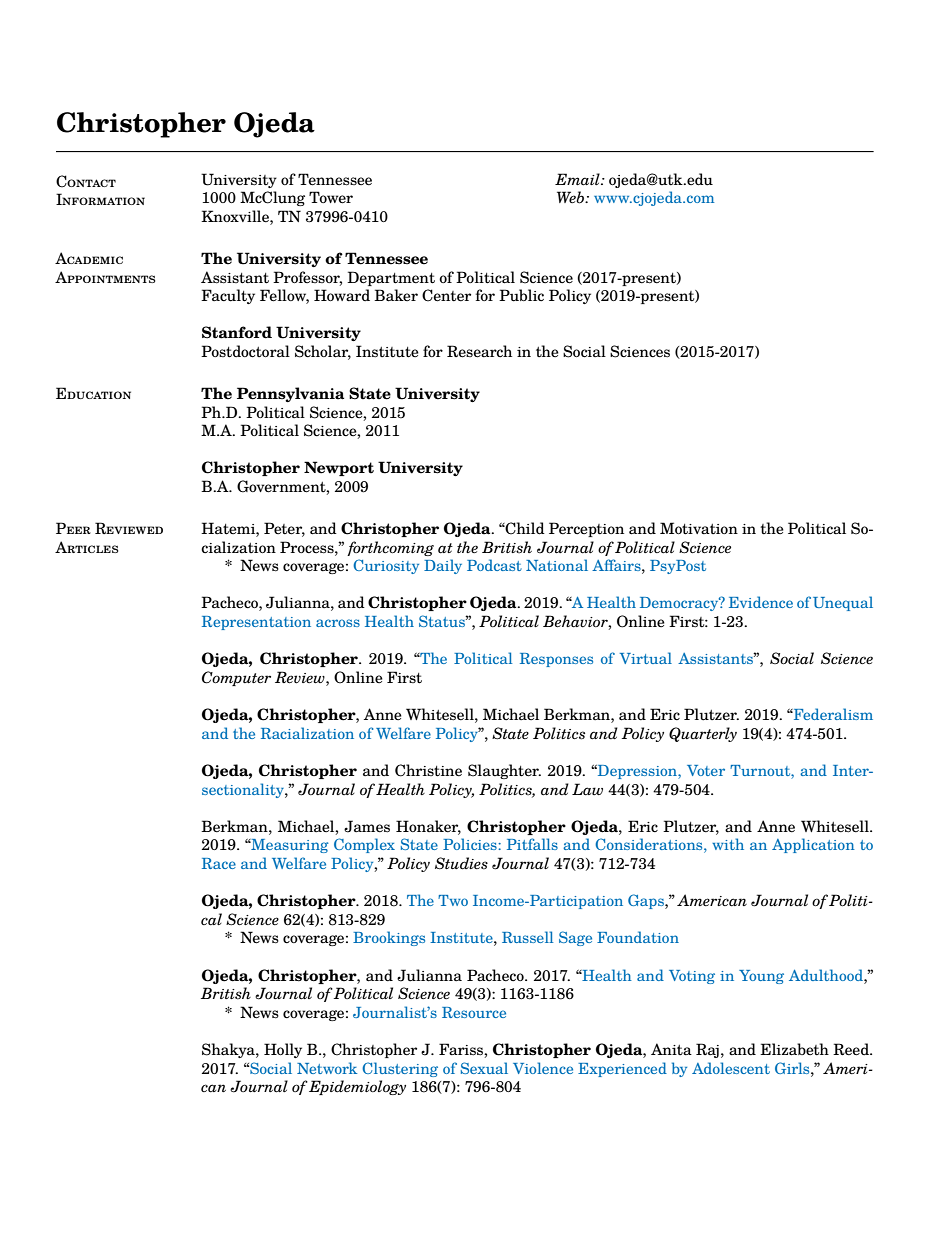 Image resolution: width=952 pixels, height=1233 pixels. I want to click on Adolescent, so click(731, 1068).
